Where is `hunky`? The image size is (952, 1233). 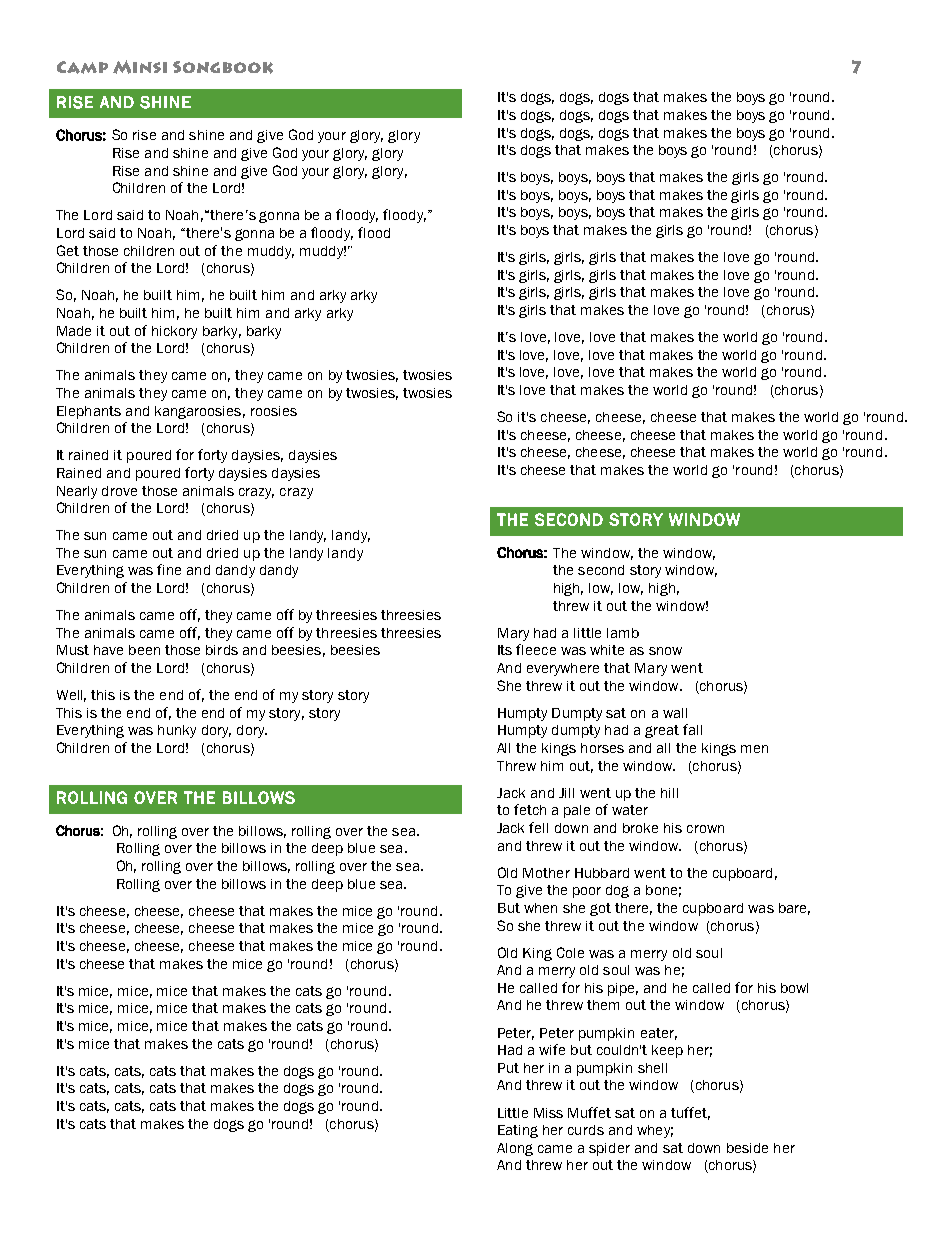 hunky is located at coordinates (177, 731).
